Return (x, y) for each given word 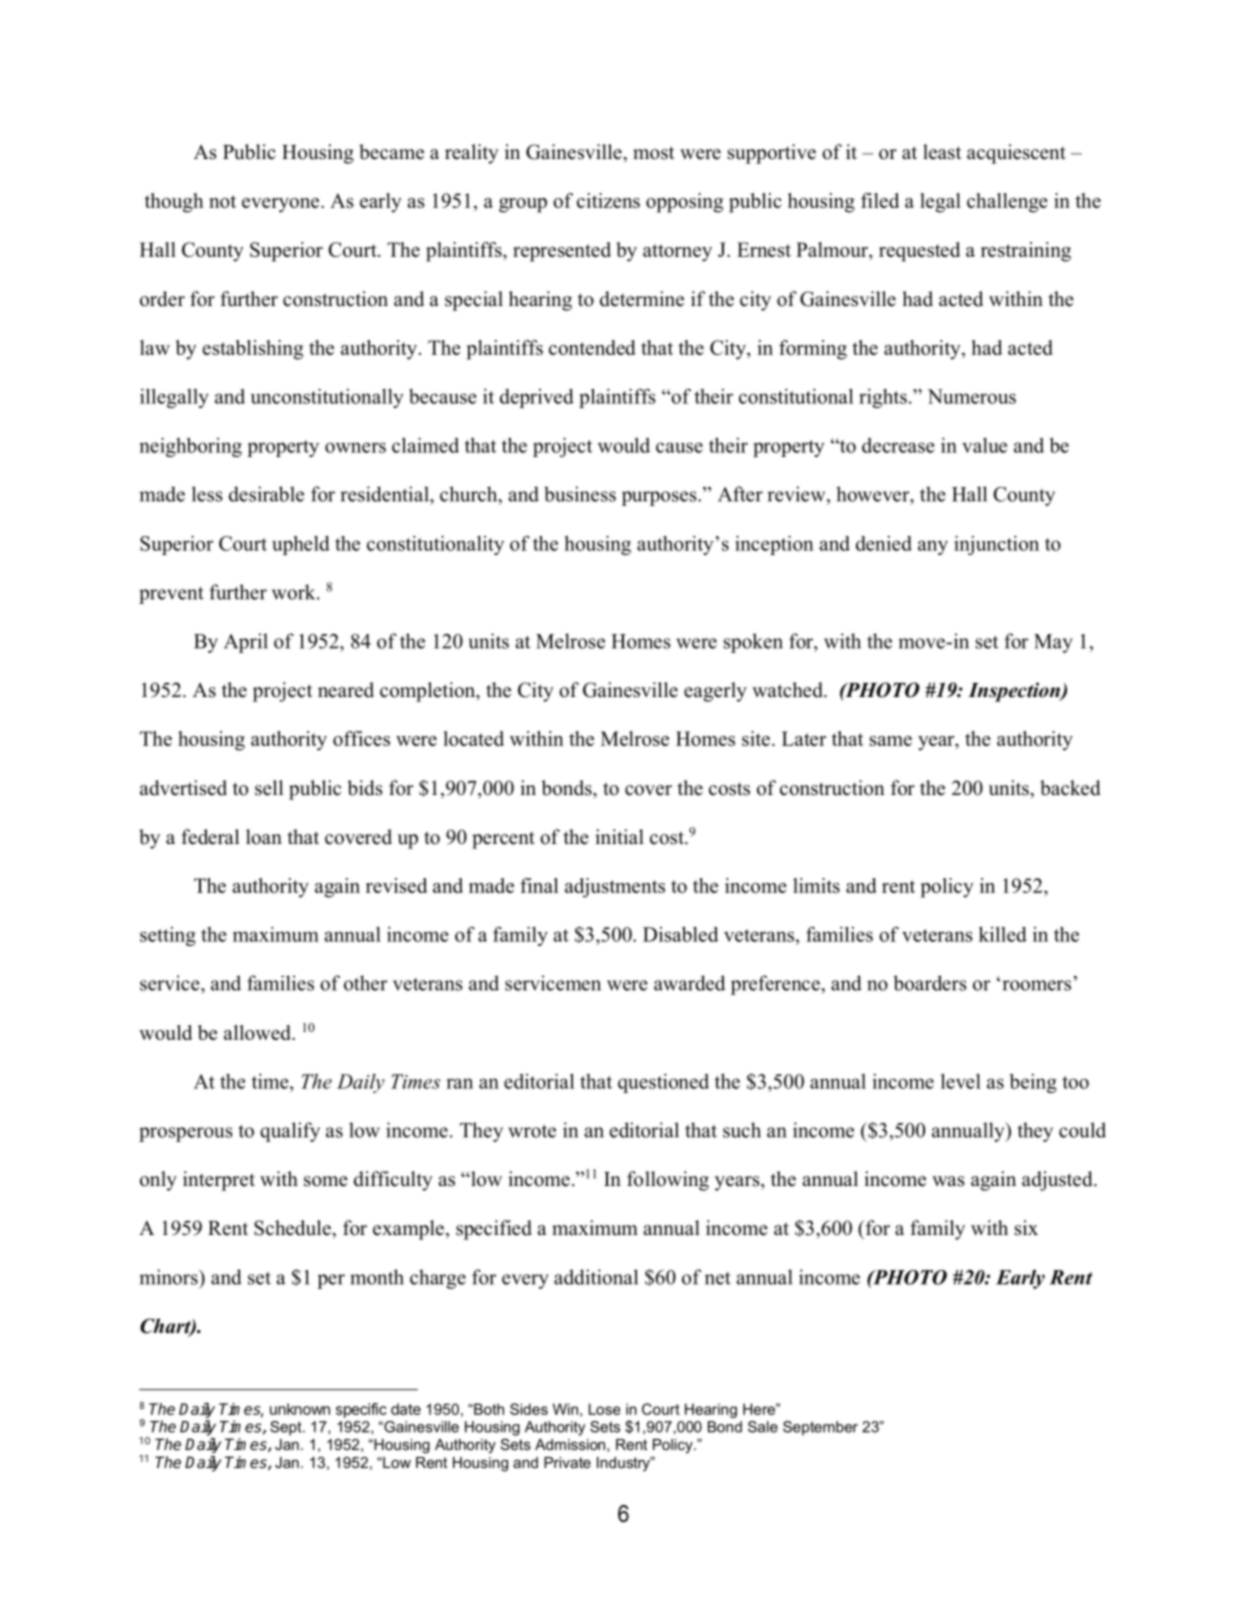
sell (269, 788)
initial (619, 836)
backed (1070, 788)
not (222, 201)
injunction (996, 545)
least (942, 152)
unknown (300, 1409)
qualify (290, 1132)
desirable (266, 494)
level (961, 1081)
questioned (663, 1083)
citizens (608, 200)
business (580, 494)
